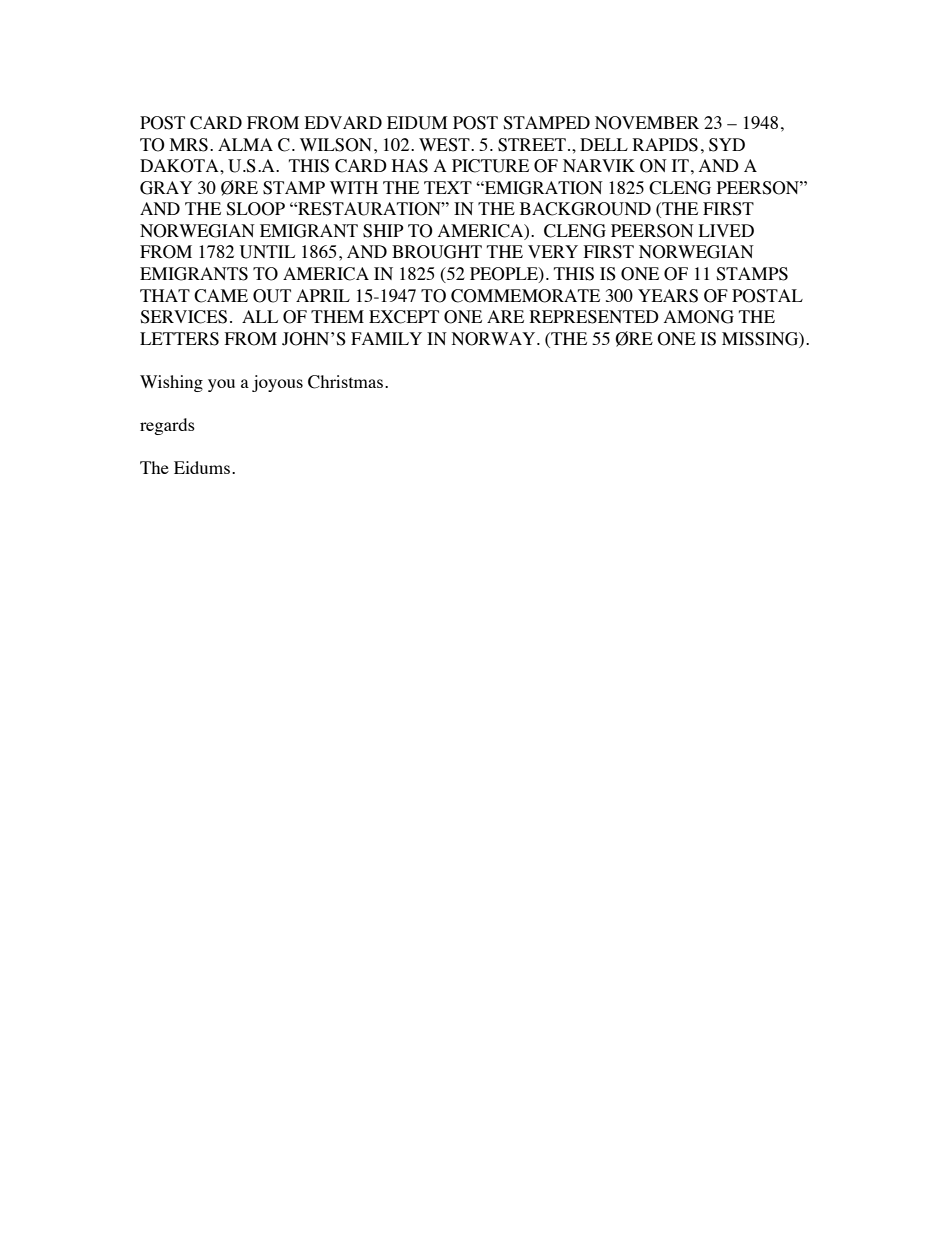  What do you see at coordinates (255, 209) in the page?
I see `SLOOP` at bounding box center [255, 209].
